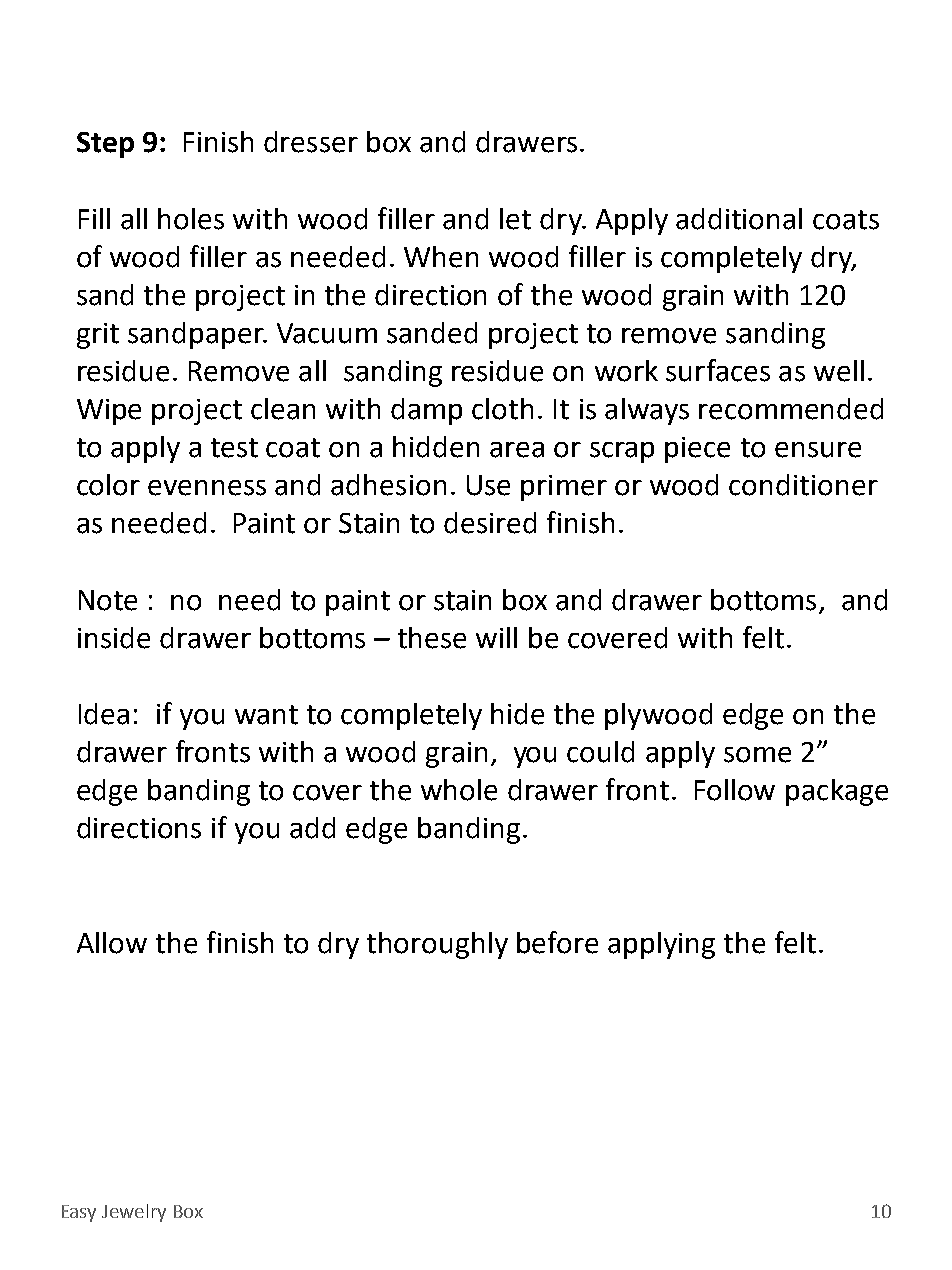  What do you see at coordinates (437, 945) in the image?
I see `thoroughly` at bounding box center [437, 945].
